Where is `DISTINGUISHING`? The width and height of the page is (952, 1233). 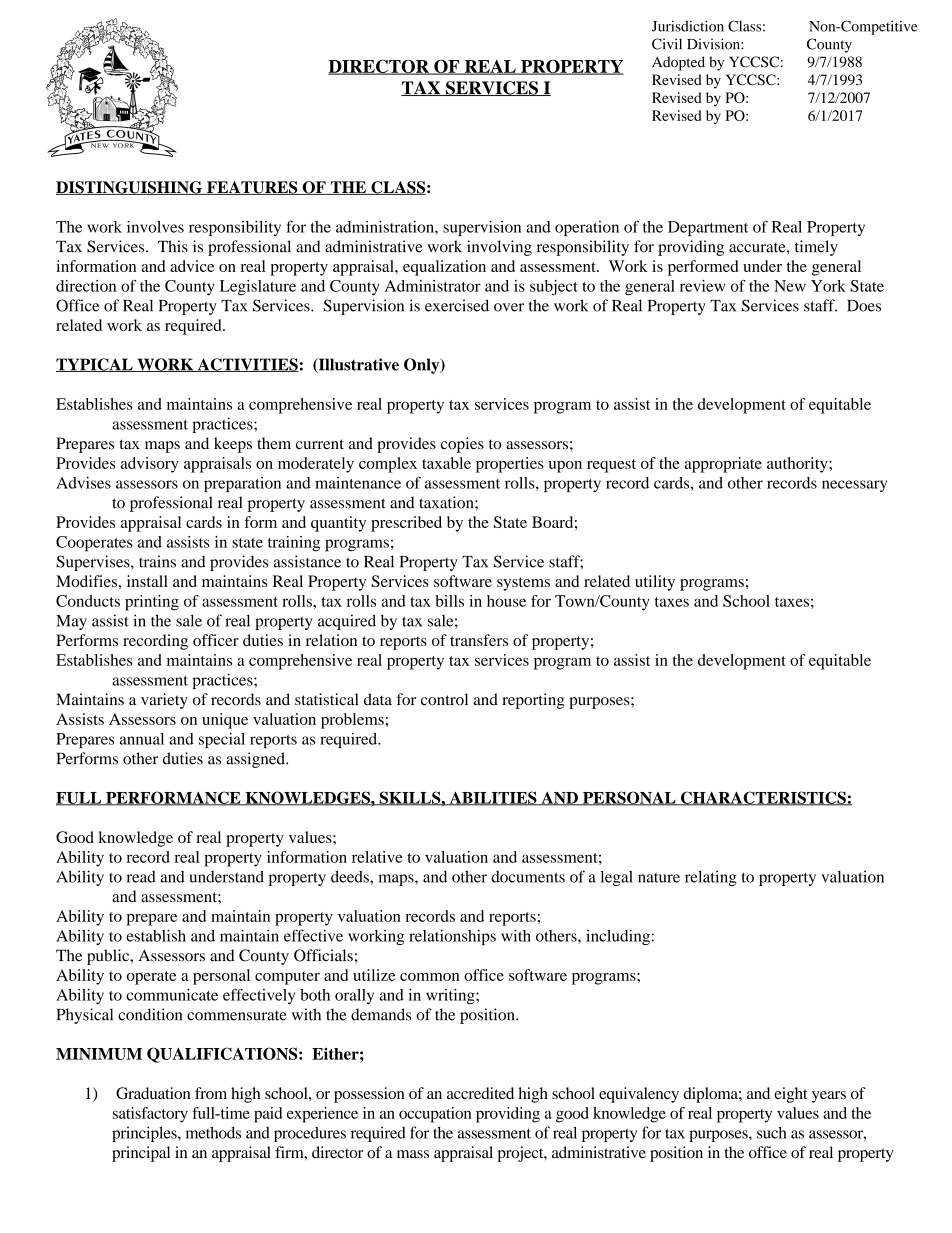 DISTINGUISHING is located at coordinates (130, 188).
